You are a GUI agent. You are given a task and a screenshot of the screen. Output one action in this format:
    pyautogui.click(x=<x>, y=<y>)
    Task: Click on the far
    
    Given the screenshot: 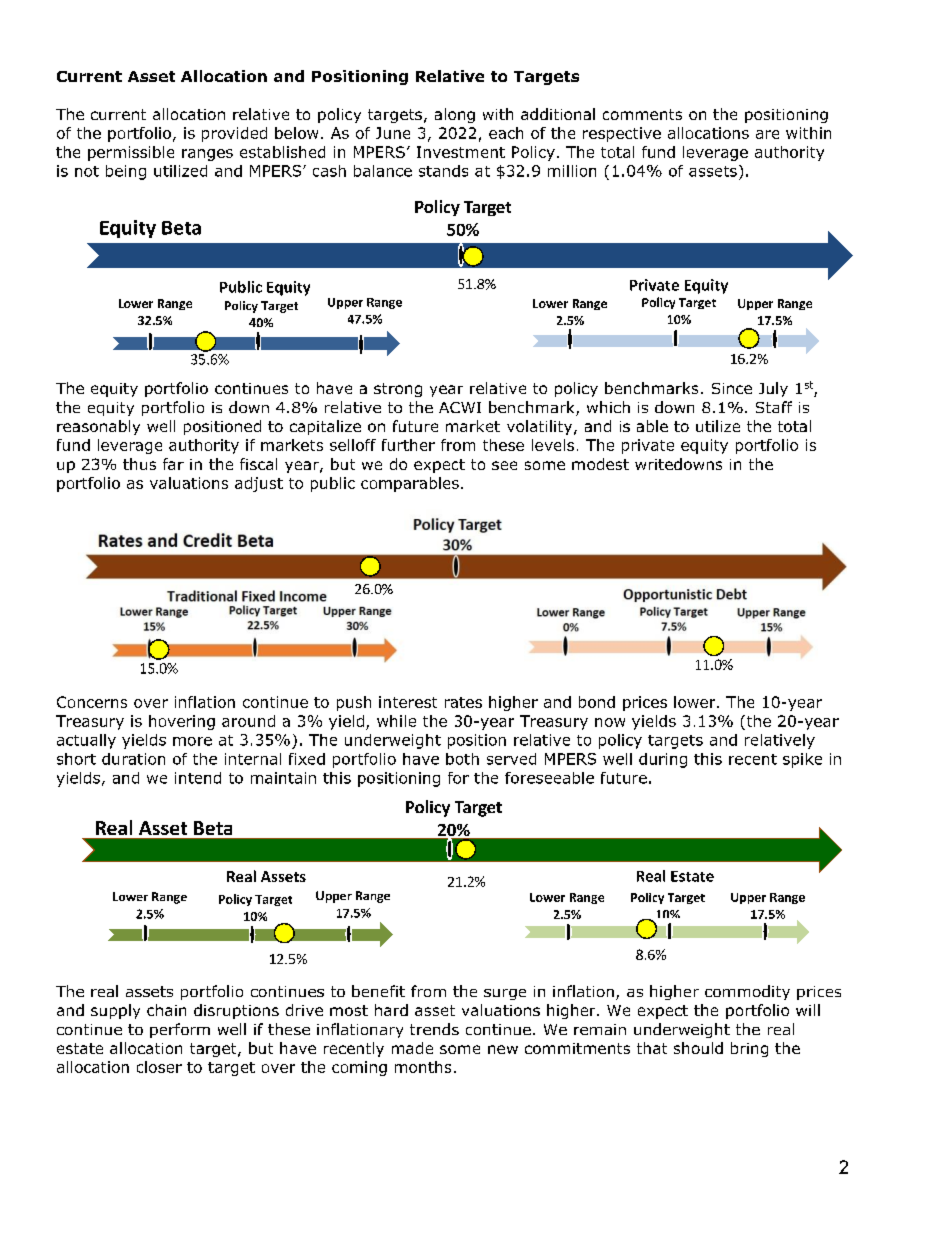 What is the action you would take?
    pyautogui.click(x=173, y=464)
